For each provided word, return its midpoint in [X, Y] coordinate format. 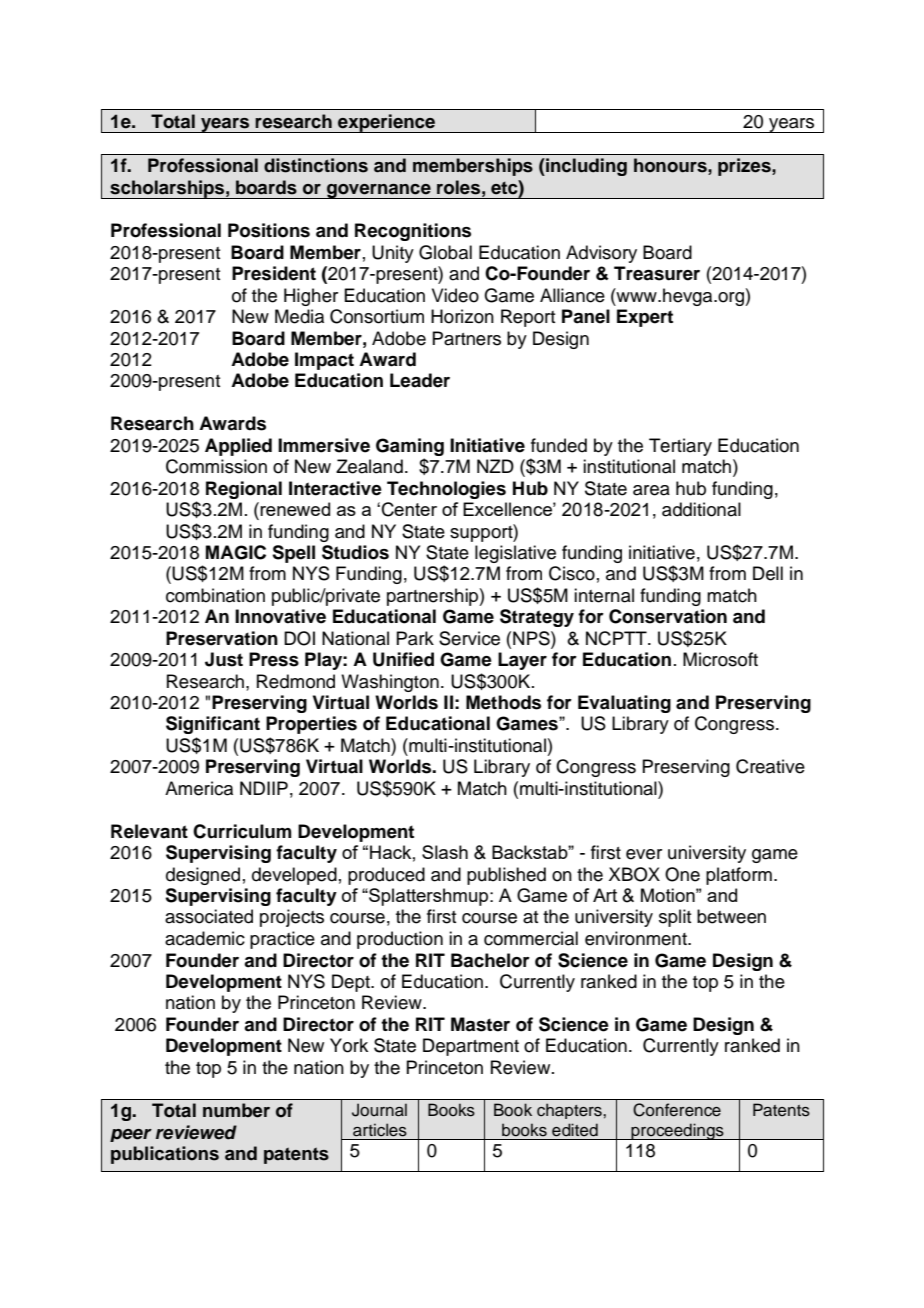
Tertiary [680, 447]
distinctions [316, 165]
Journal [379, 1110]
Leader [420, 380]
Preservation [222, 638]
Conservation [668, 616]
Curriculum [242, 831]
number [236, 1110]
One [682, 874]
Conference [677, 1110]
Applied [238, 447]
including [585, 167]
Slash [445, 852]
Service [469, 638]
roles [458, 187]
